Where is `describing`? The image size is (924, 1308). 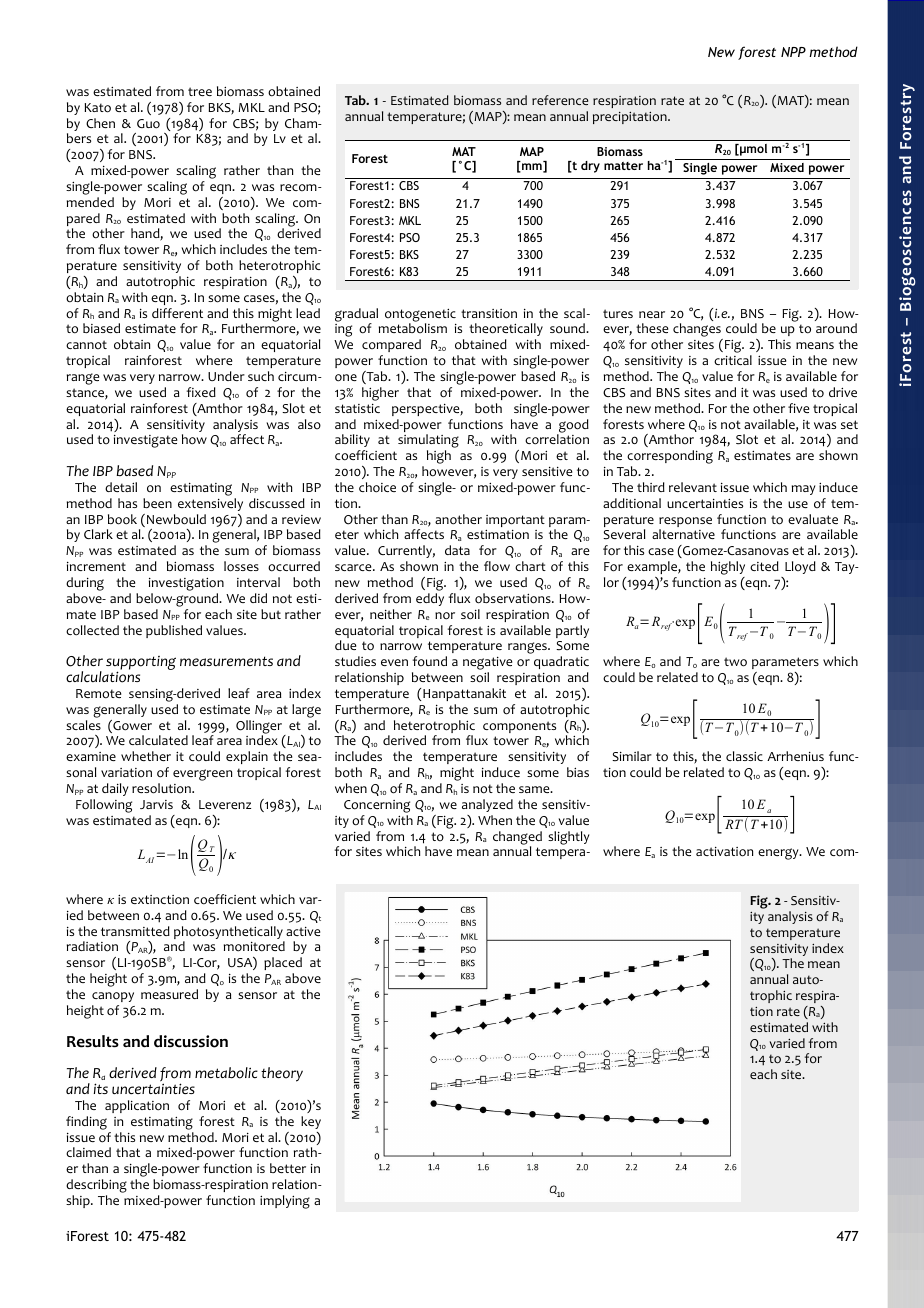 describing is located at coordinates (96, 1187).
